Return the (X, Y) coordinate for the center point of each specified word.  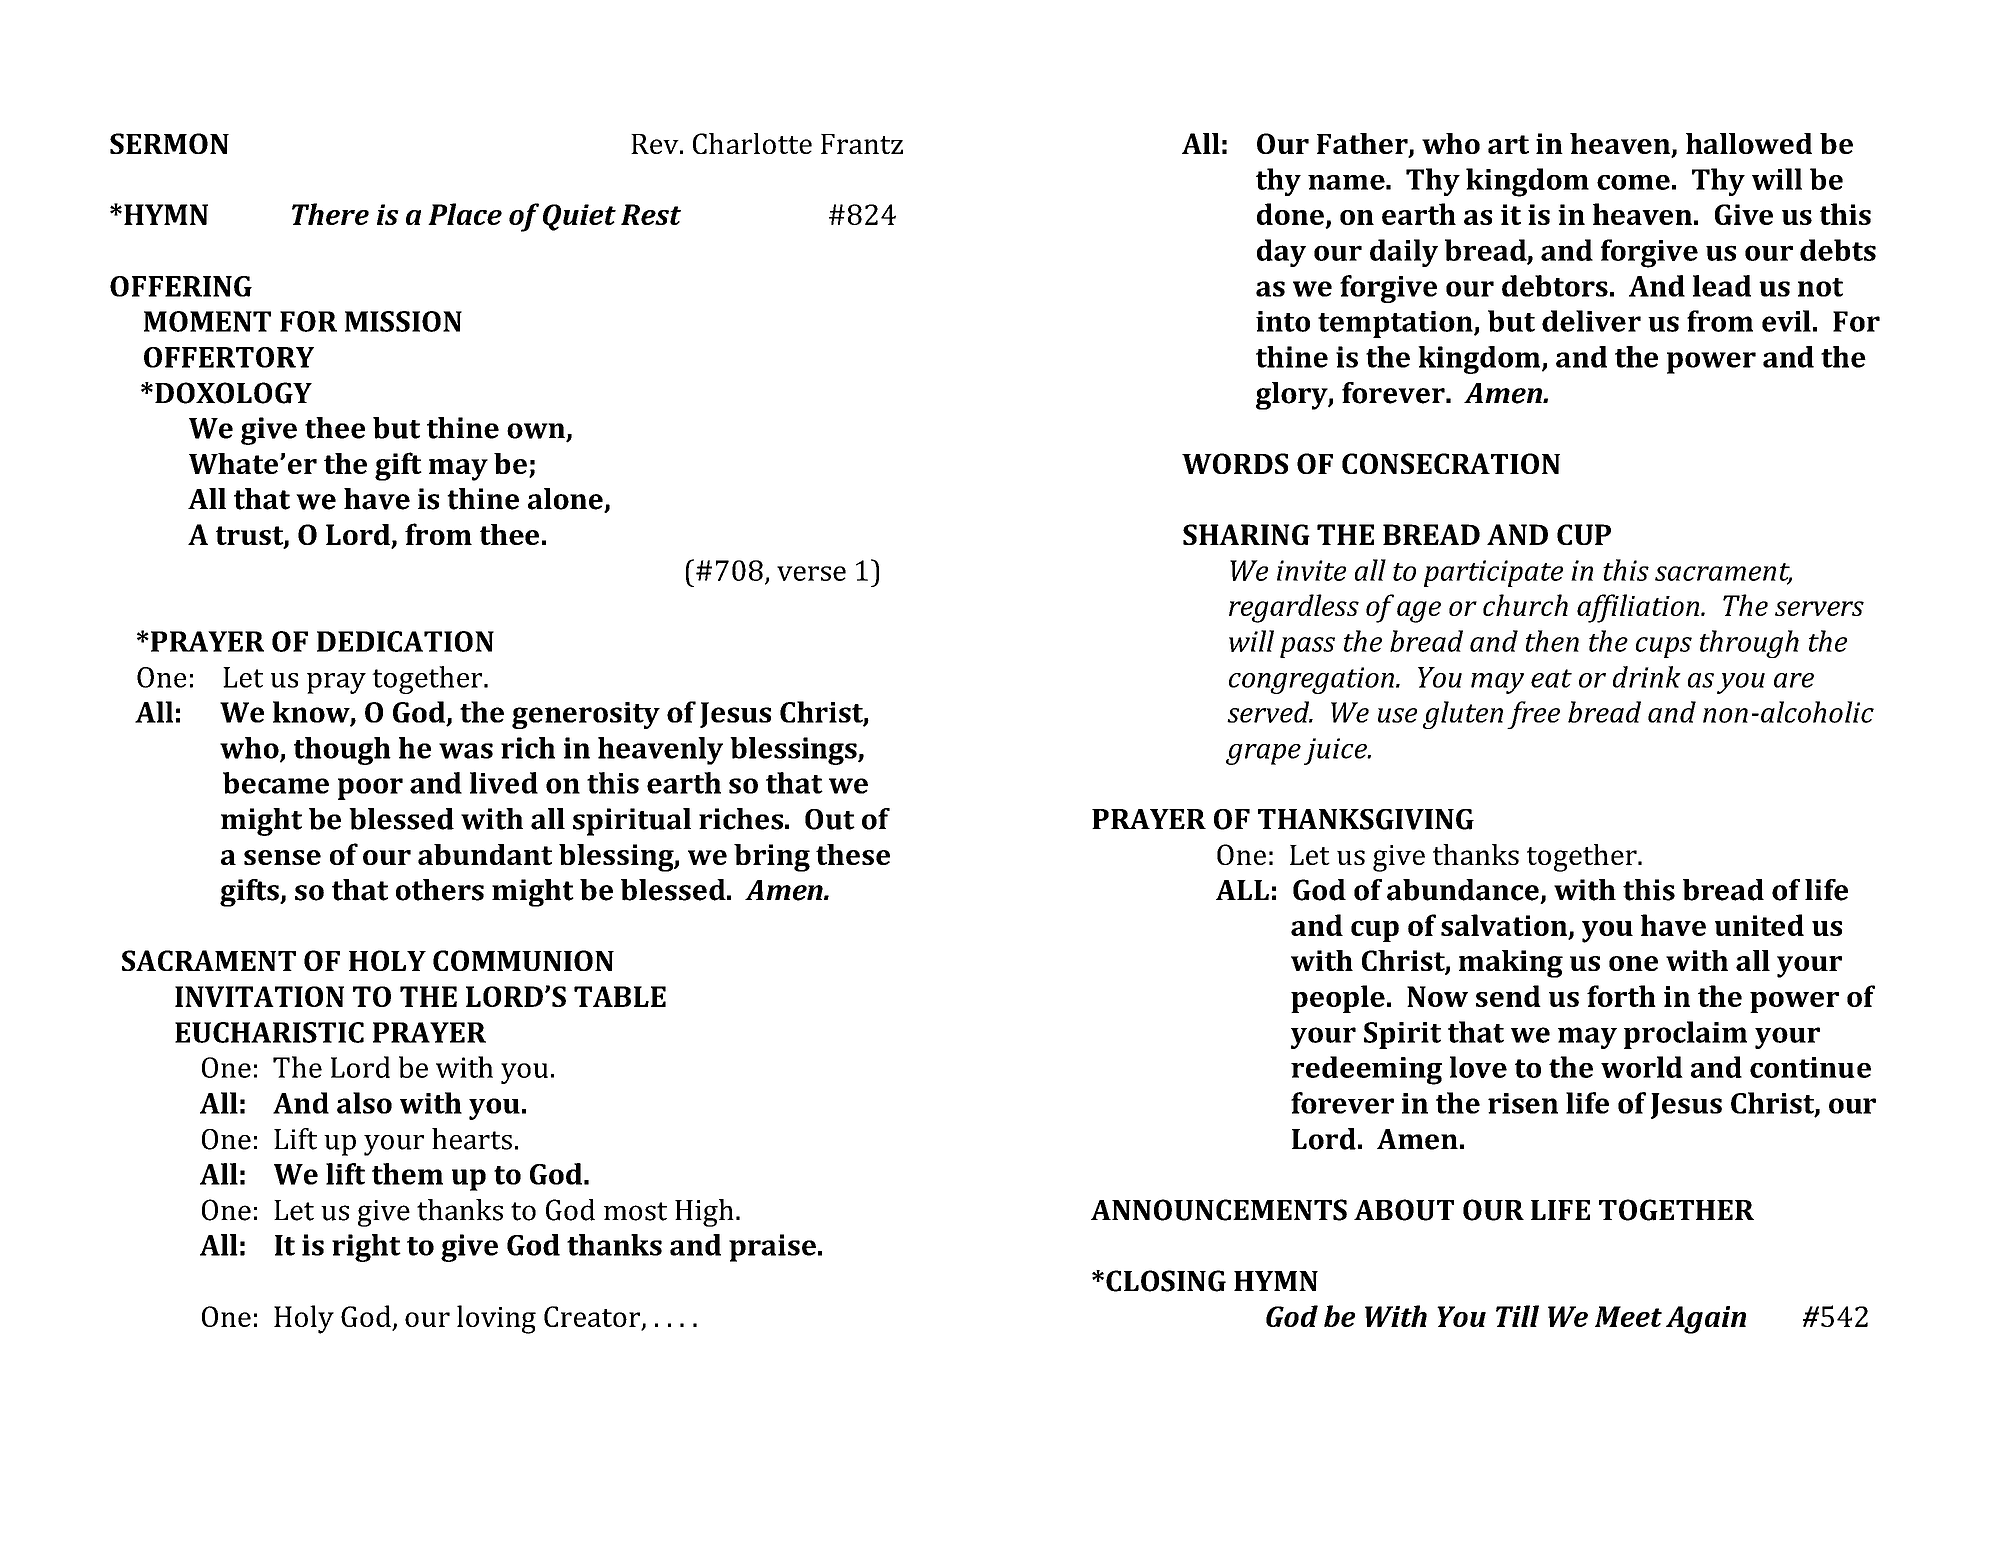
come (1633, 182)
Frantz (862, 144)
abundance (1463, 890)
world (1642, 1067)
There (330, 214)
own (537, 432)
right (366, 1248)
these (853, 854)
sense (282, 857)
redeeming (1366, 1070)
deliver (1591, 321)
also (364, 1103)
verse (811, 573)
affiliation (1638, 608)
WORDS (1235, 463)
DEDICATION (405, 641)
